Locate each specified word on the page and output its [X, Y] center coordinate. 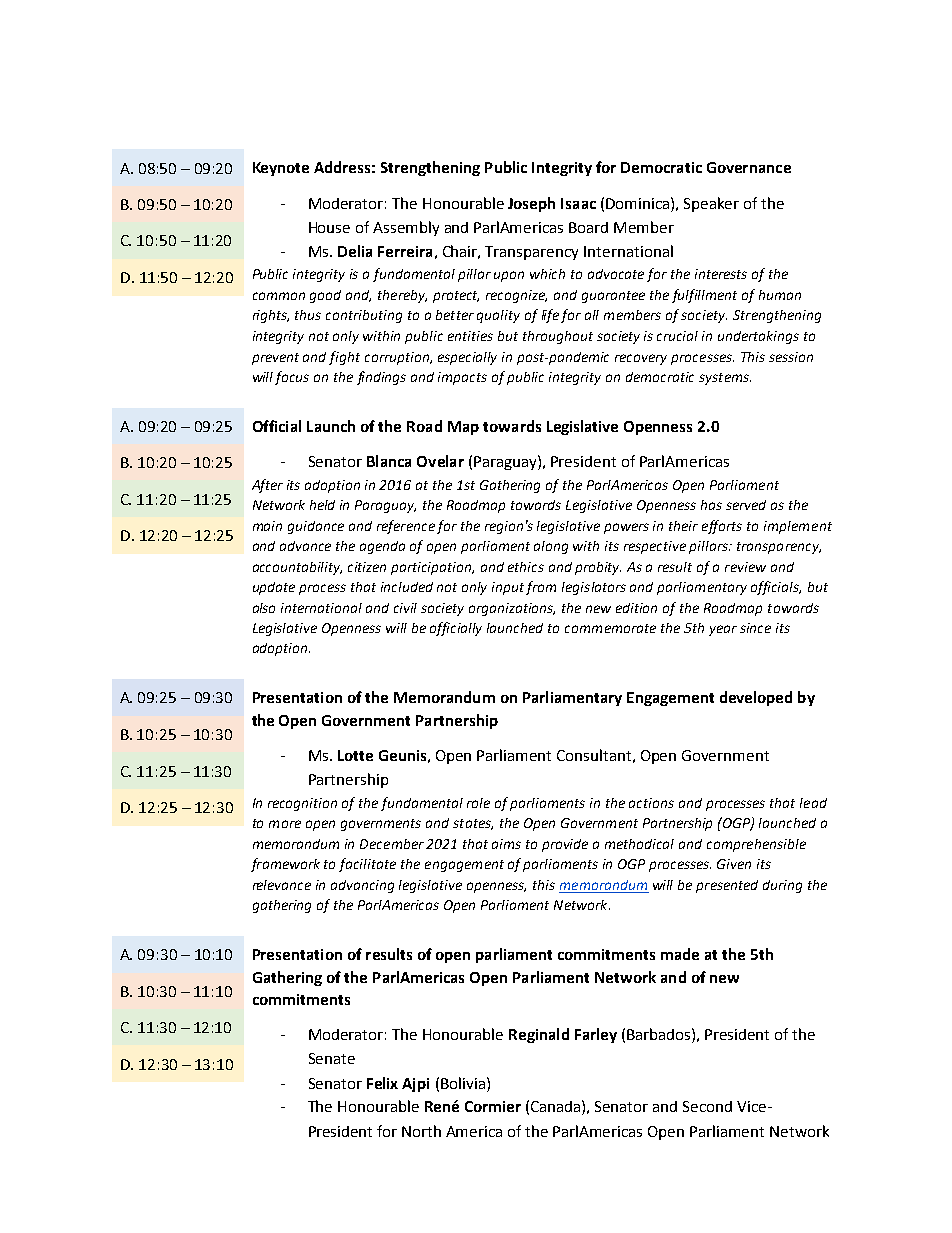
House [329, 227]
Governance [749, 167]
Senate [332, 1058]
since [755, 628]
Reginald [539, 1035]
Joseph [531, 204]
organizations [512, 609]
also [264, 608]
